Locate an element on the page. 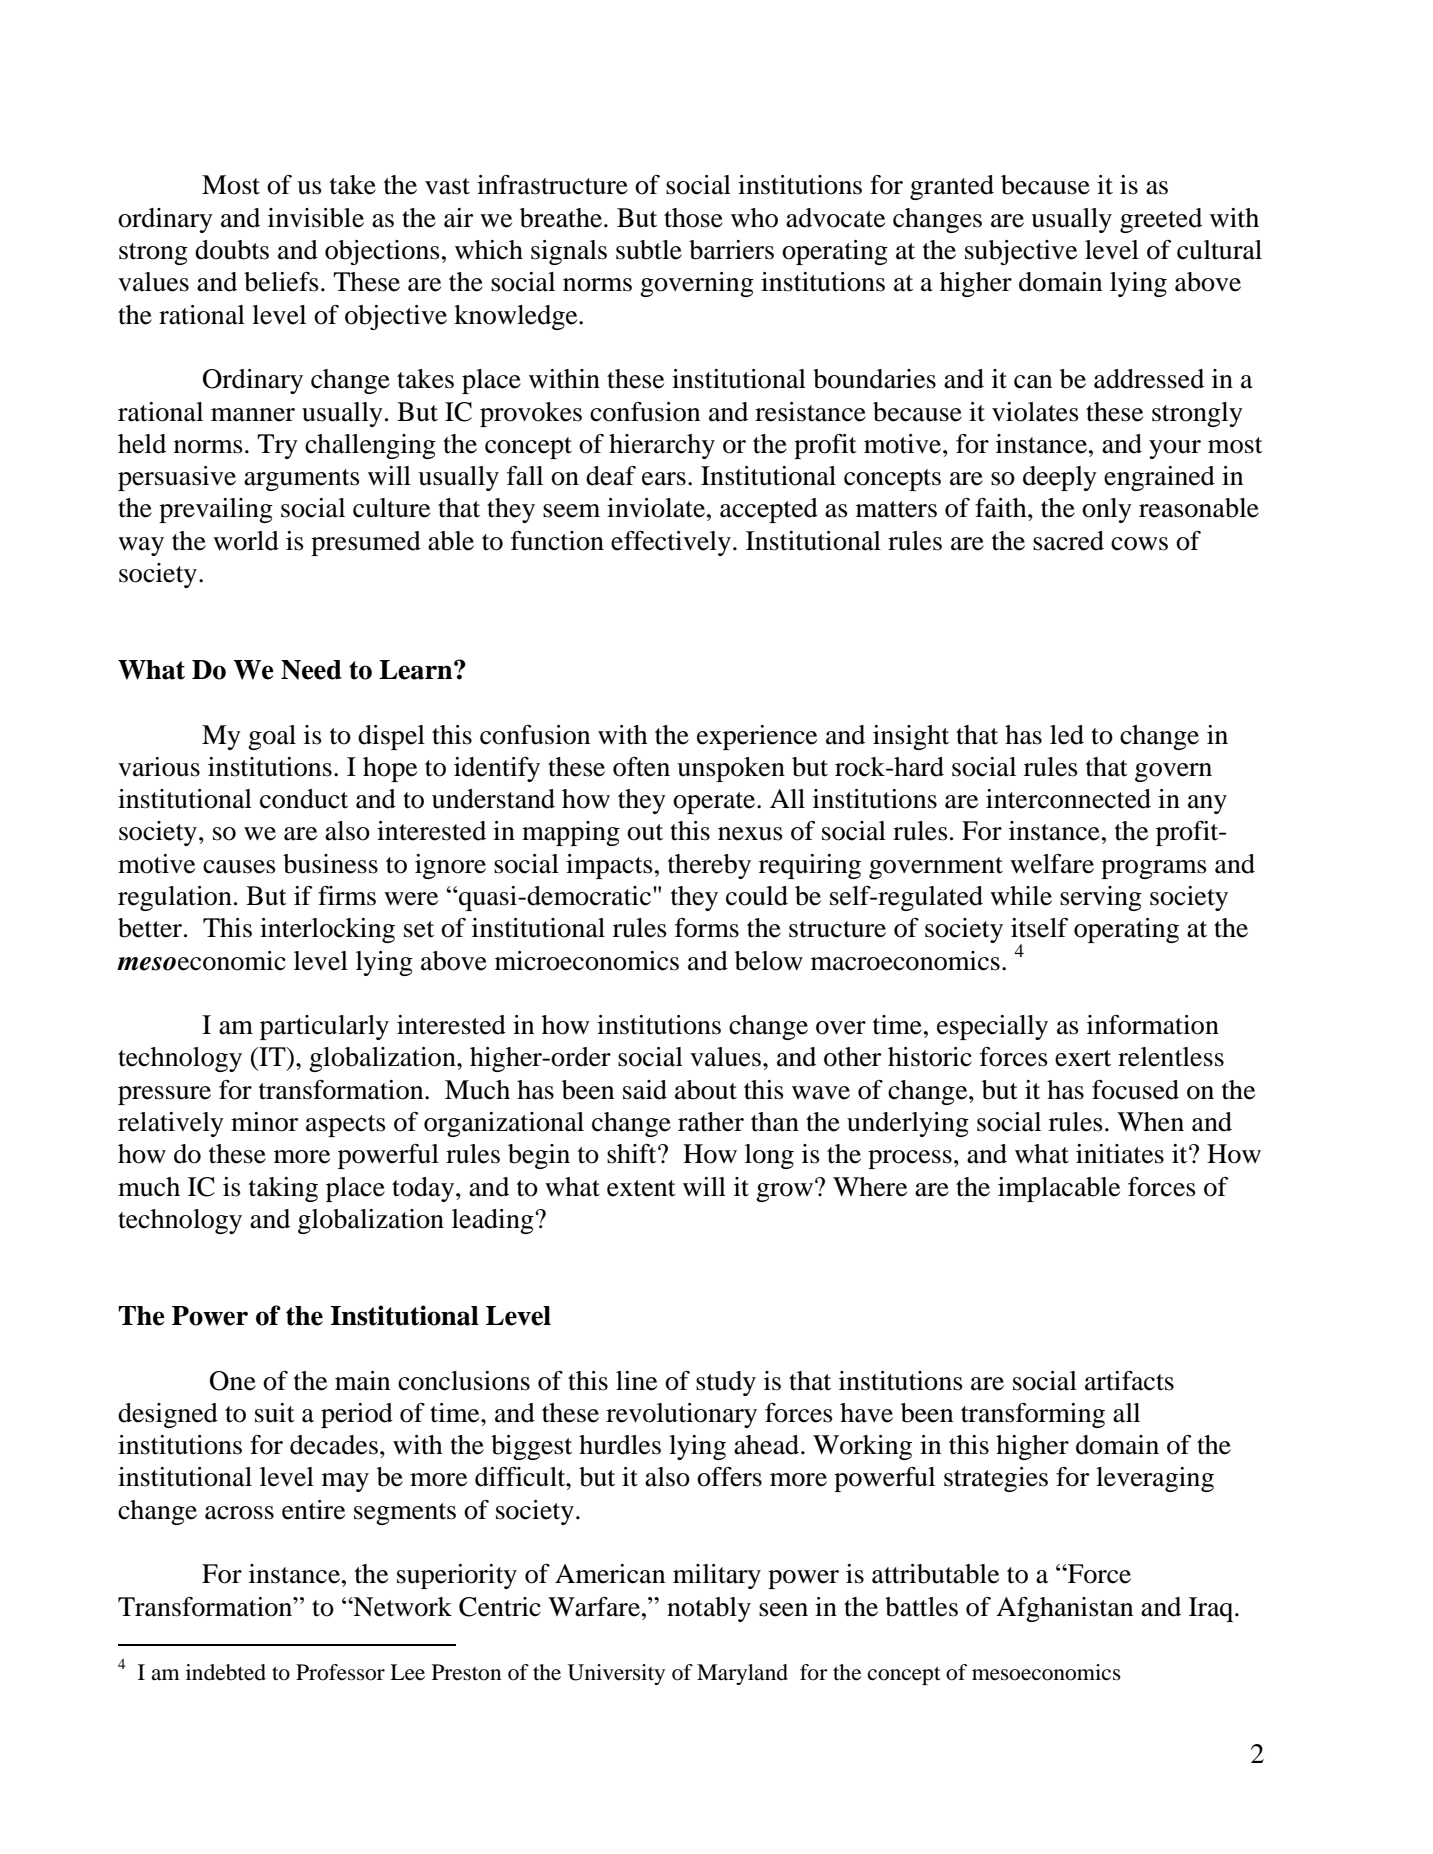  doubts is located at coordinates (232, 250).
